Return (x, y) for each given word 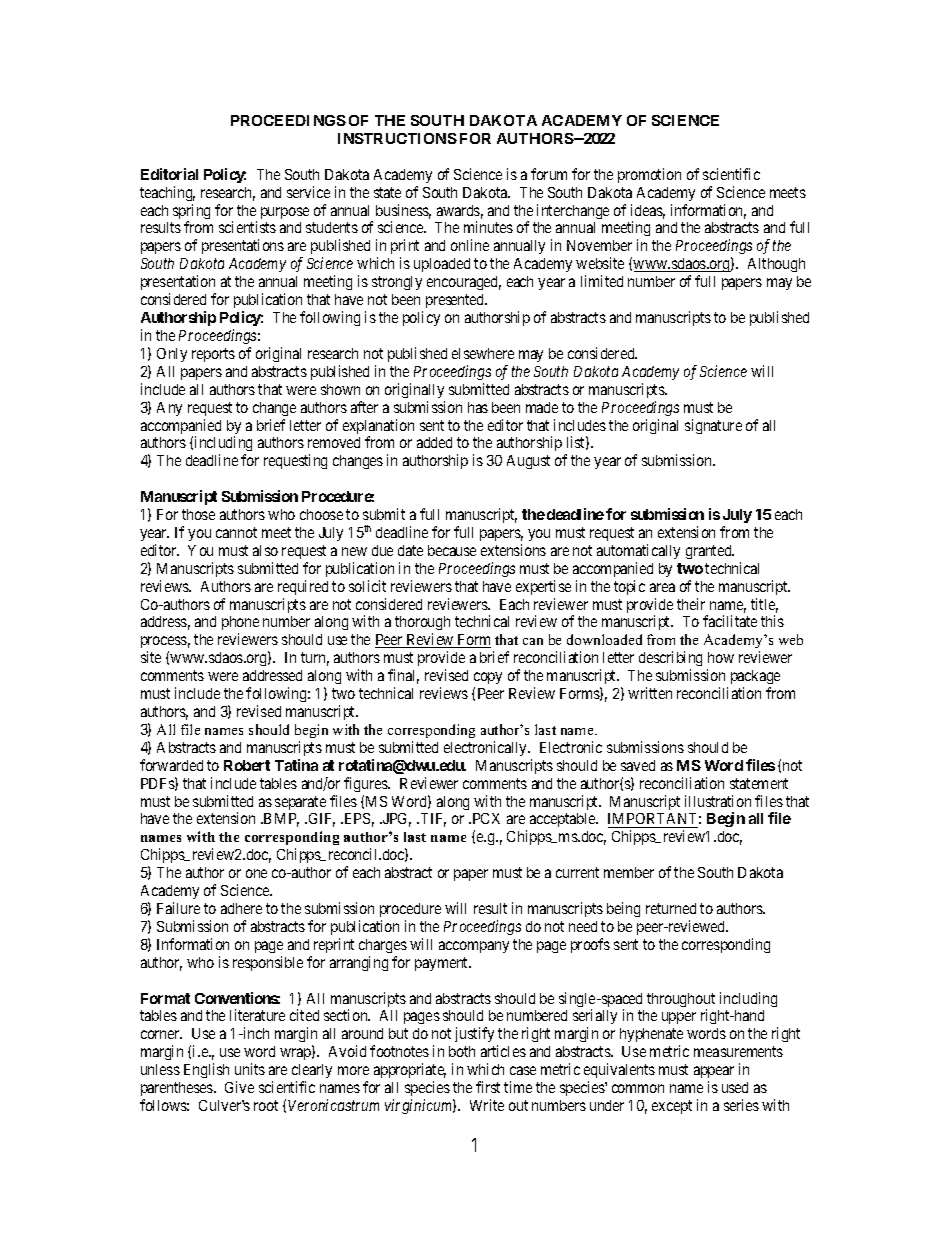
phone (240, 625)
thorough (422, 625)
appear (714, 1074)
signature (713, 426)
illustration (718, 801)
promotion (649, 175)
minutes (488, 227)
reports (213, 355)
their (691, 604)
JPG (396, 820)
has (478, 407)
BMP (280, 820)
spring (191, 213)
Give (239, 1087)
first (488, 1087)
